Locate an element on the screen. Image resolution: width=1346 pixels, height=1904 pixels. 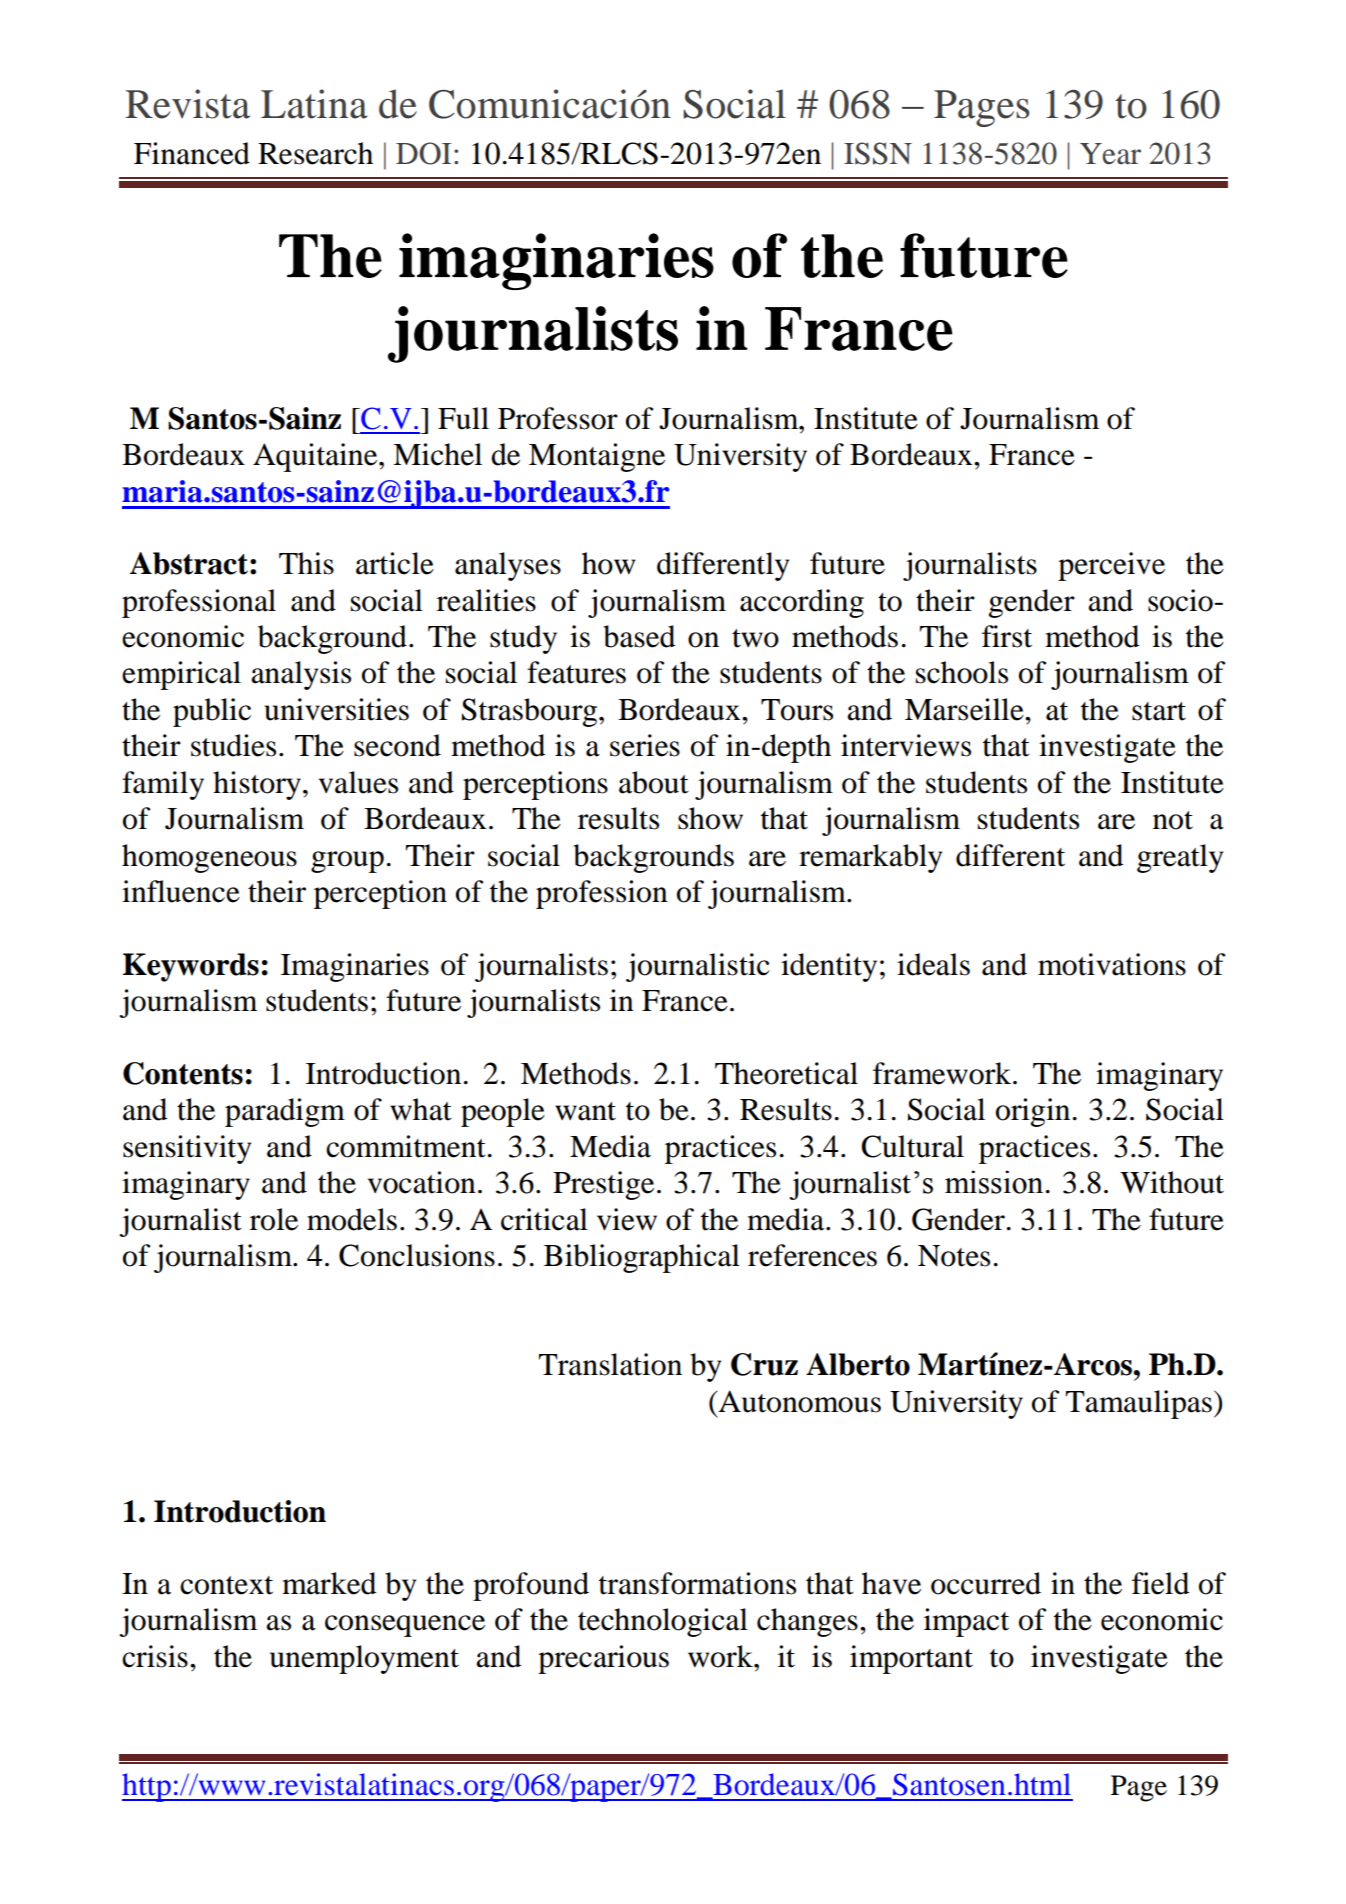
based is located at coordinates (639, 636).
